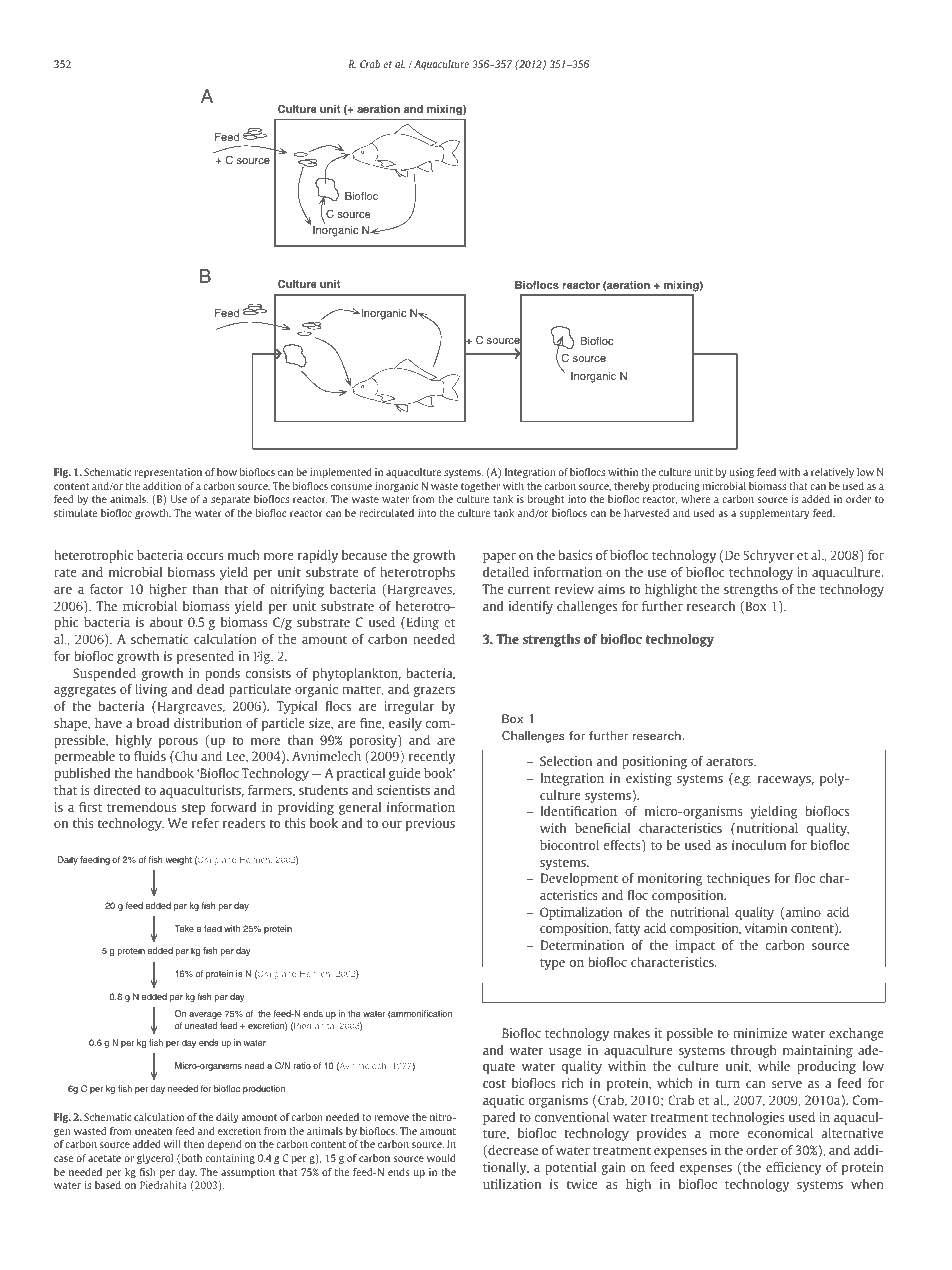 The image size is (952, 1270). Describe the element at coordinates (760, 1033) in the image. I see `minimize` at that location.
